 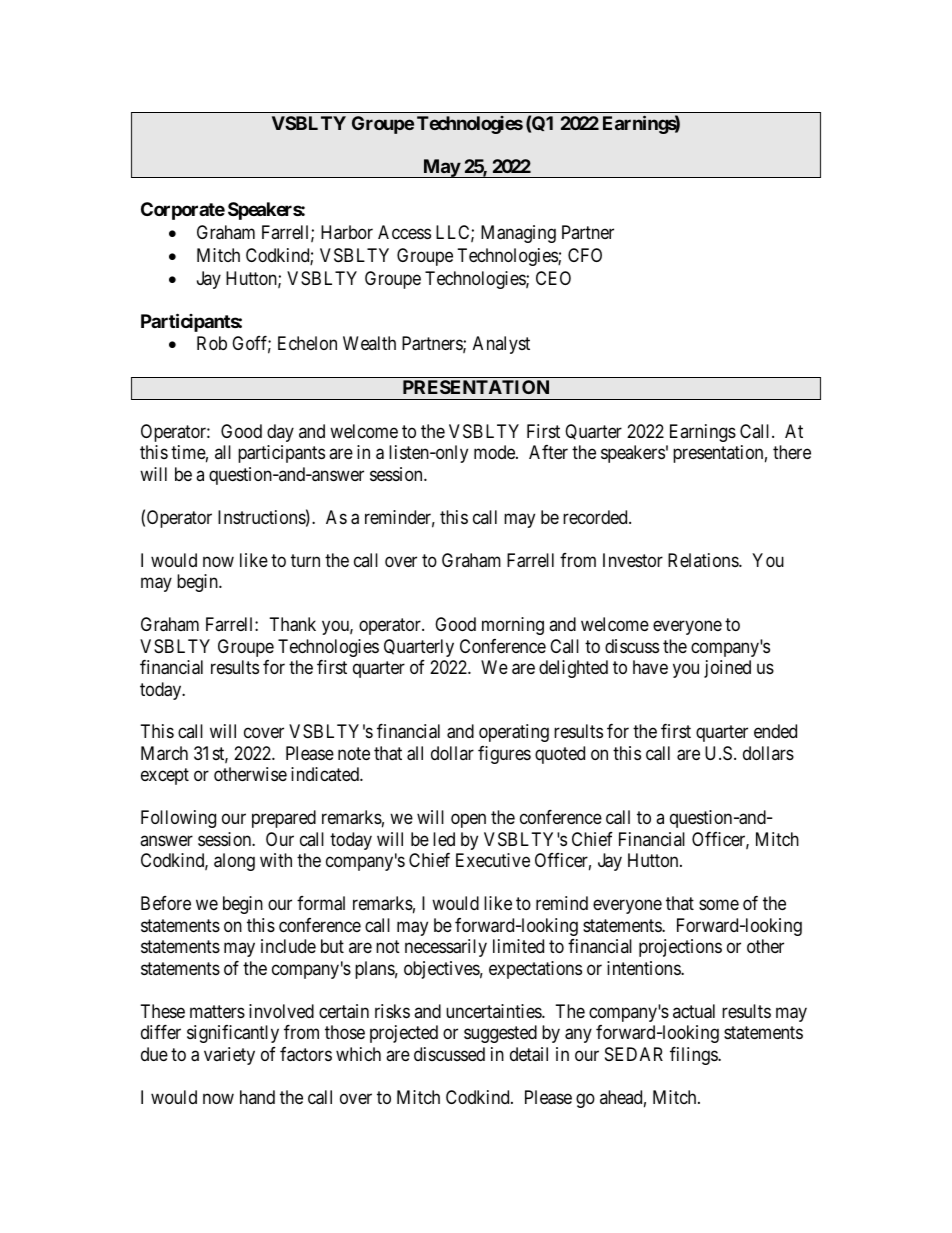 I want to click on joined, so click(x=727, y=669).
